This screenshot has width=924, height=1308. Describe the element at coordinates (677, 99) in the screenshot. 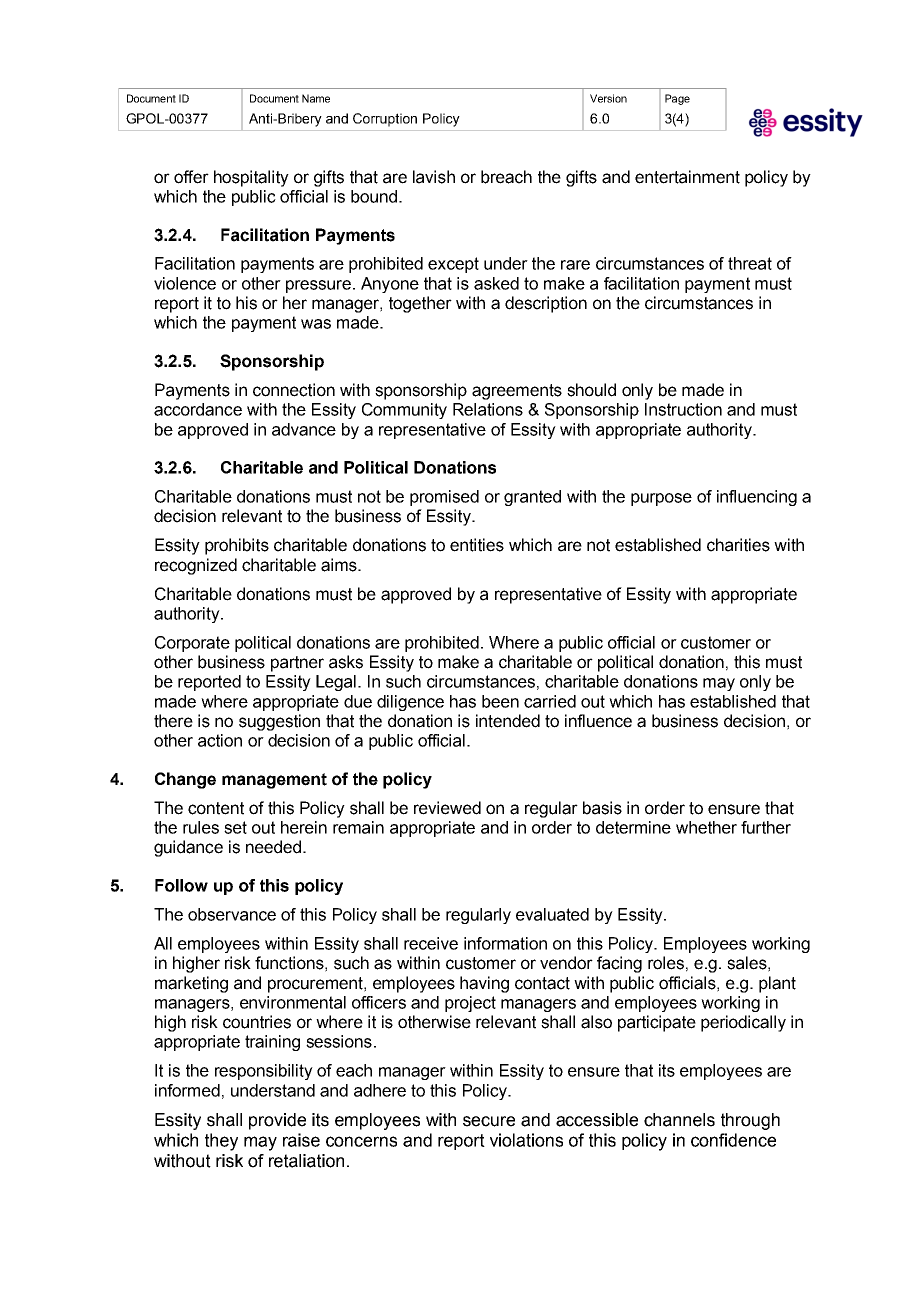

I see `Page` at that location.
